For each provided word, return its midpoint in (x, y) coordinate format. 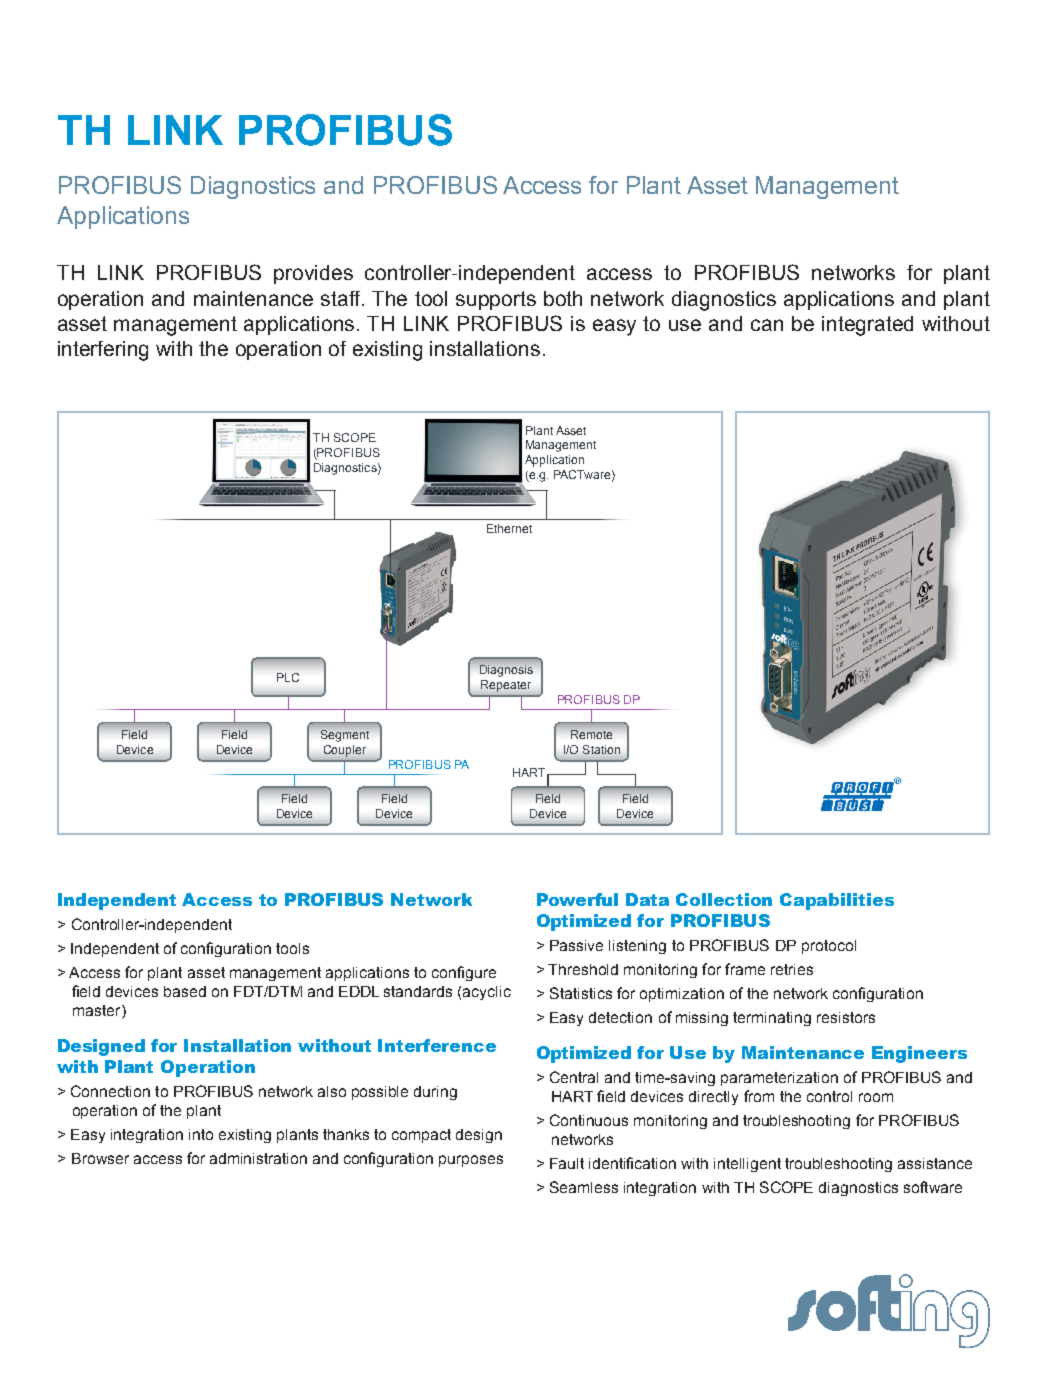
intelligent (747, 1165)
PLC (288, 677)
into (201, 1134)
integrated (867, 326)
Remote (591, 734)
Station (601, 749)
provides (313, 274)
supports (496, 300)
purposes (471, 1161)
